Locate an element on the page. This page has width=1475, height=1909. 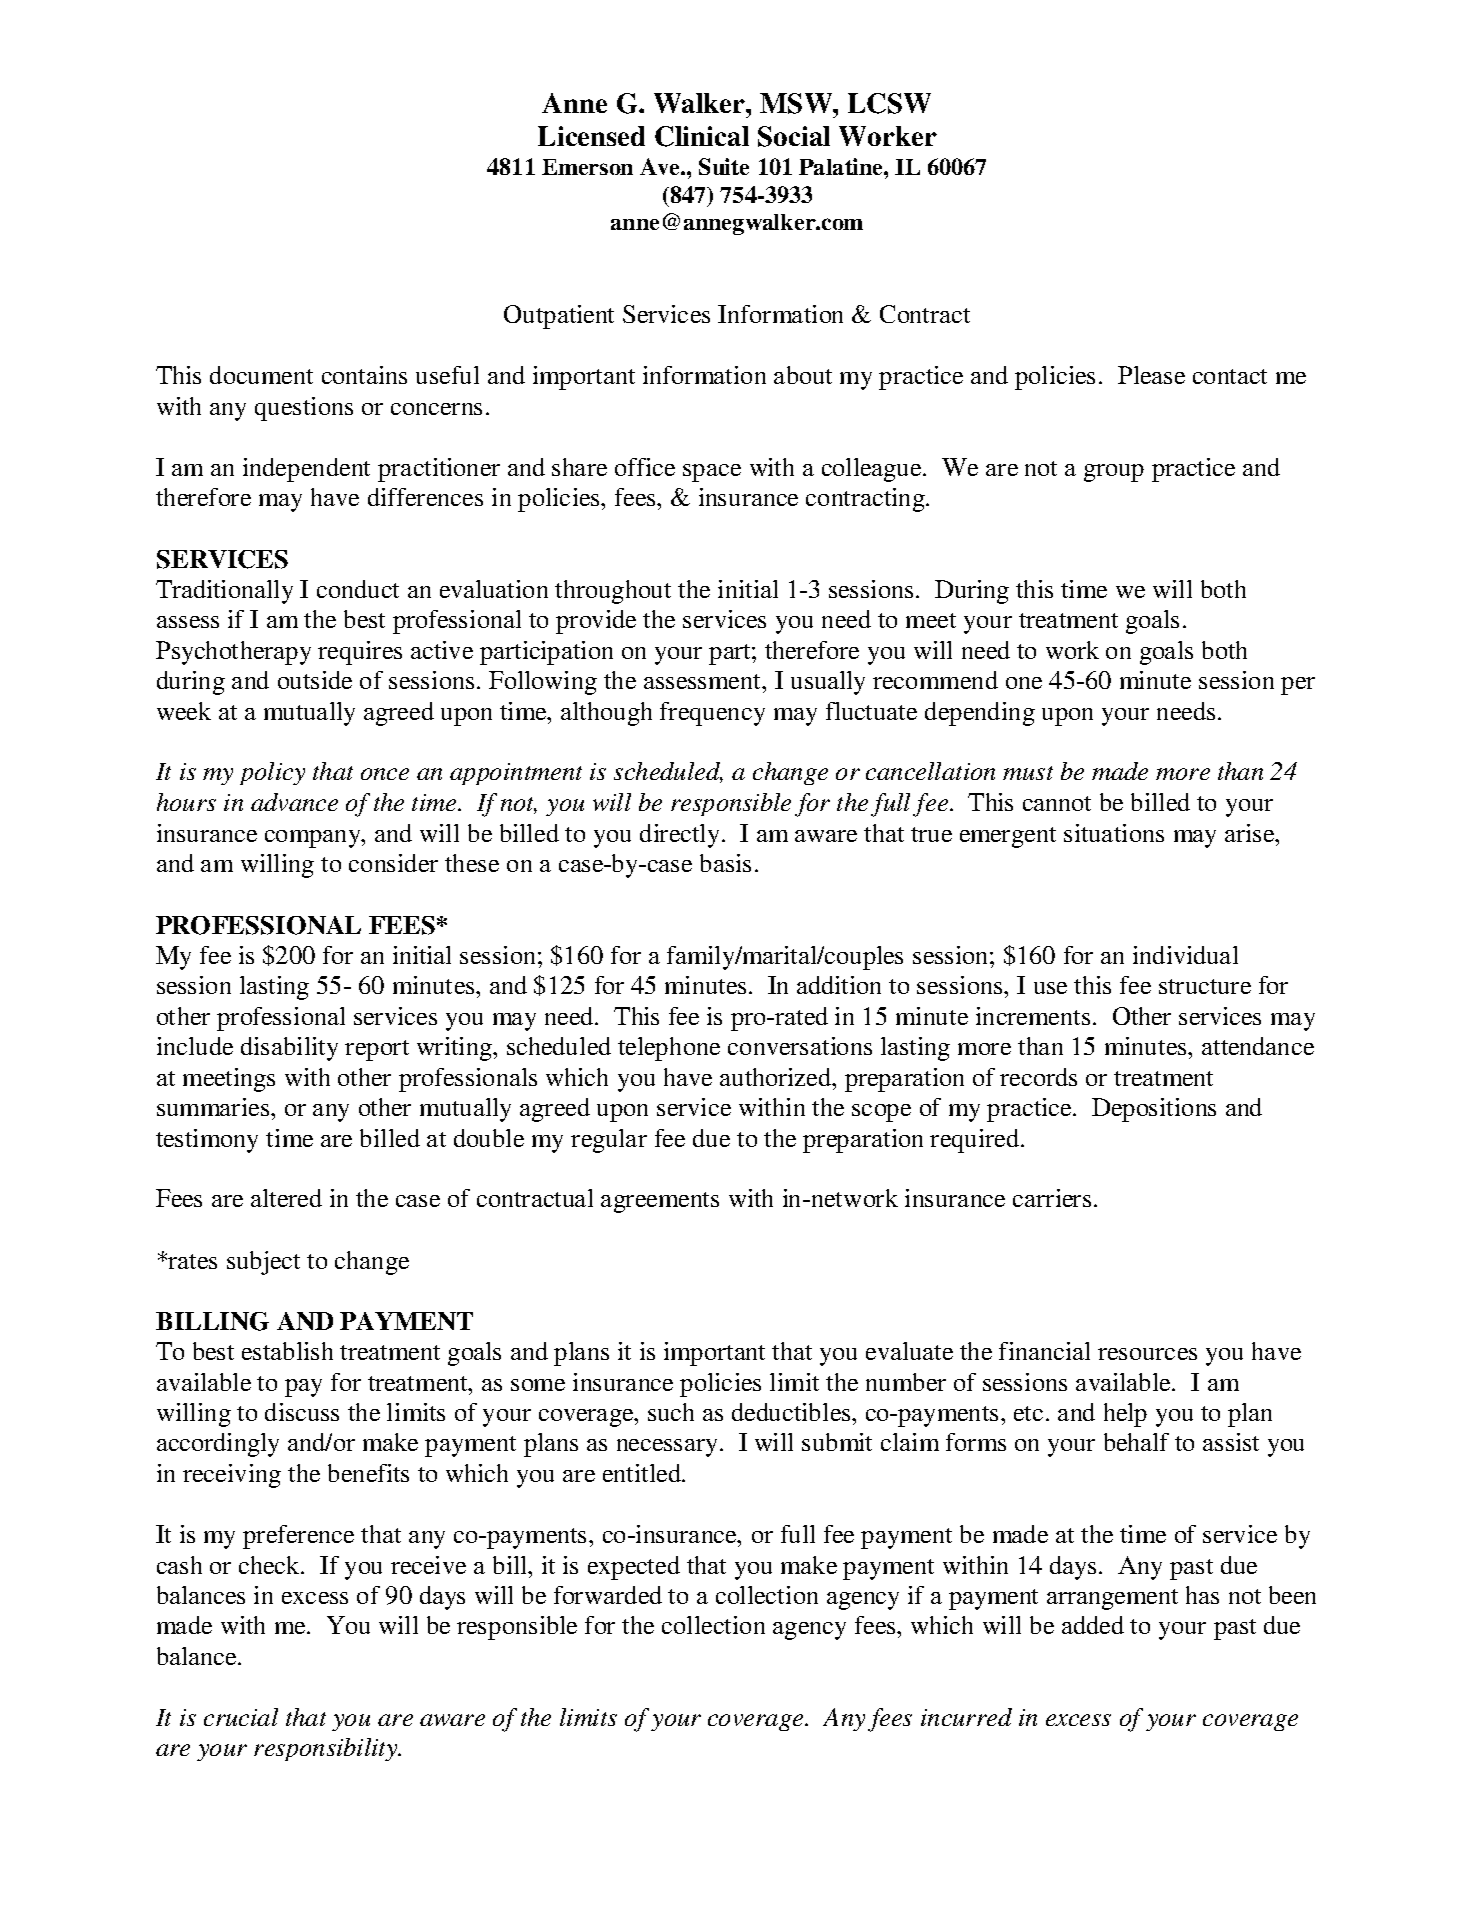
individual is located at coordinates (1185, 955).
